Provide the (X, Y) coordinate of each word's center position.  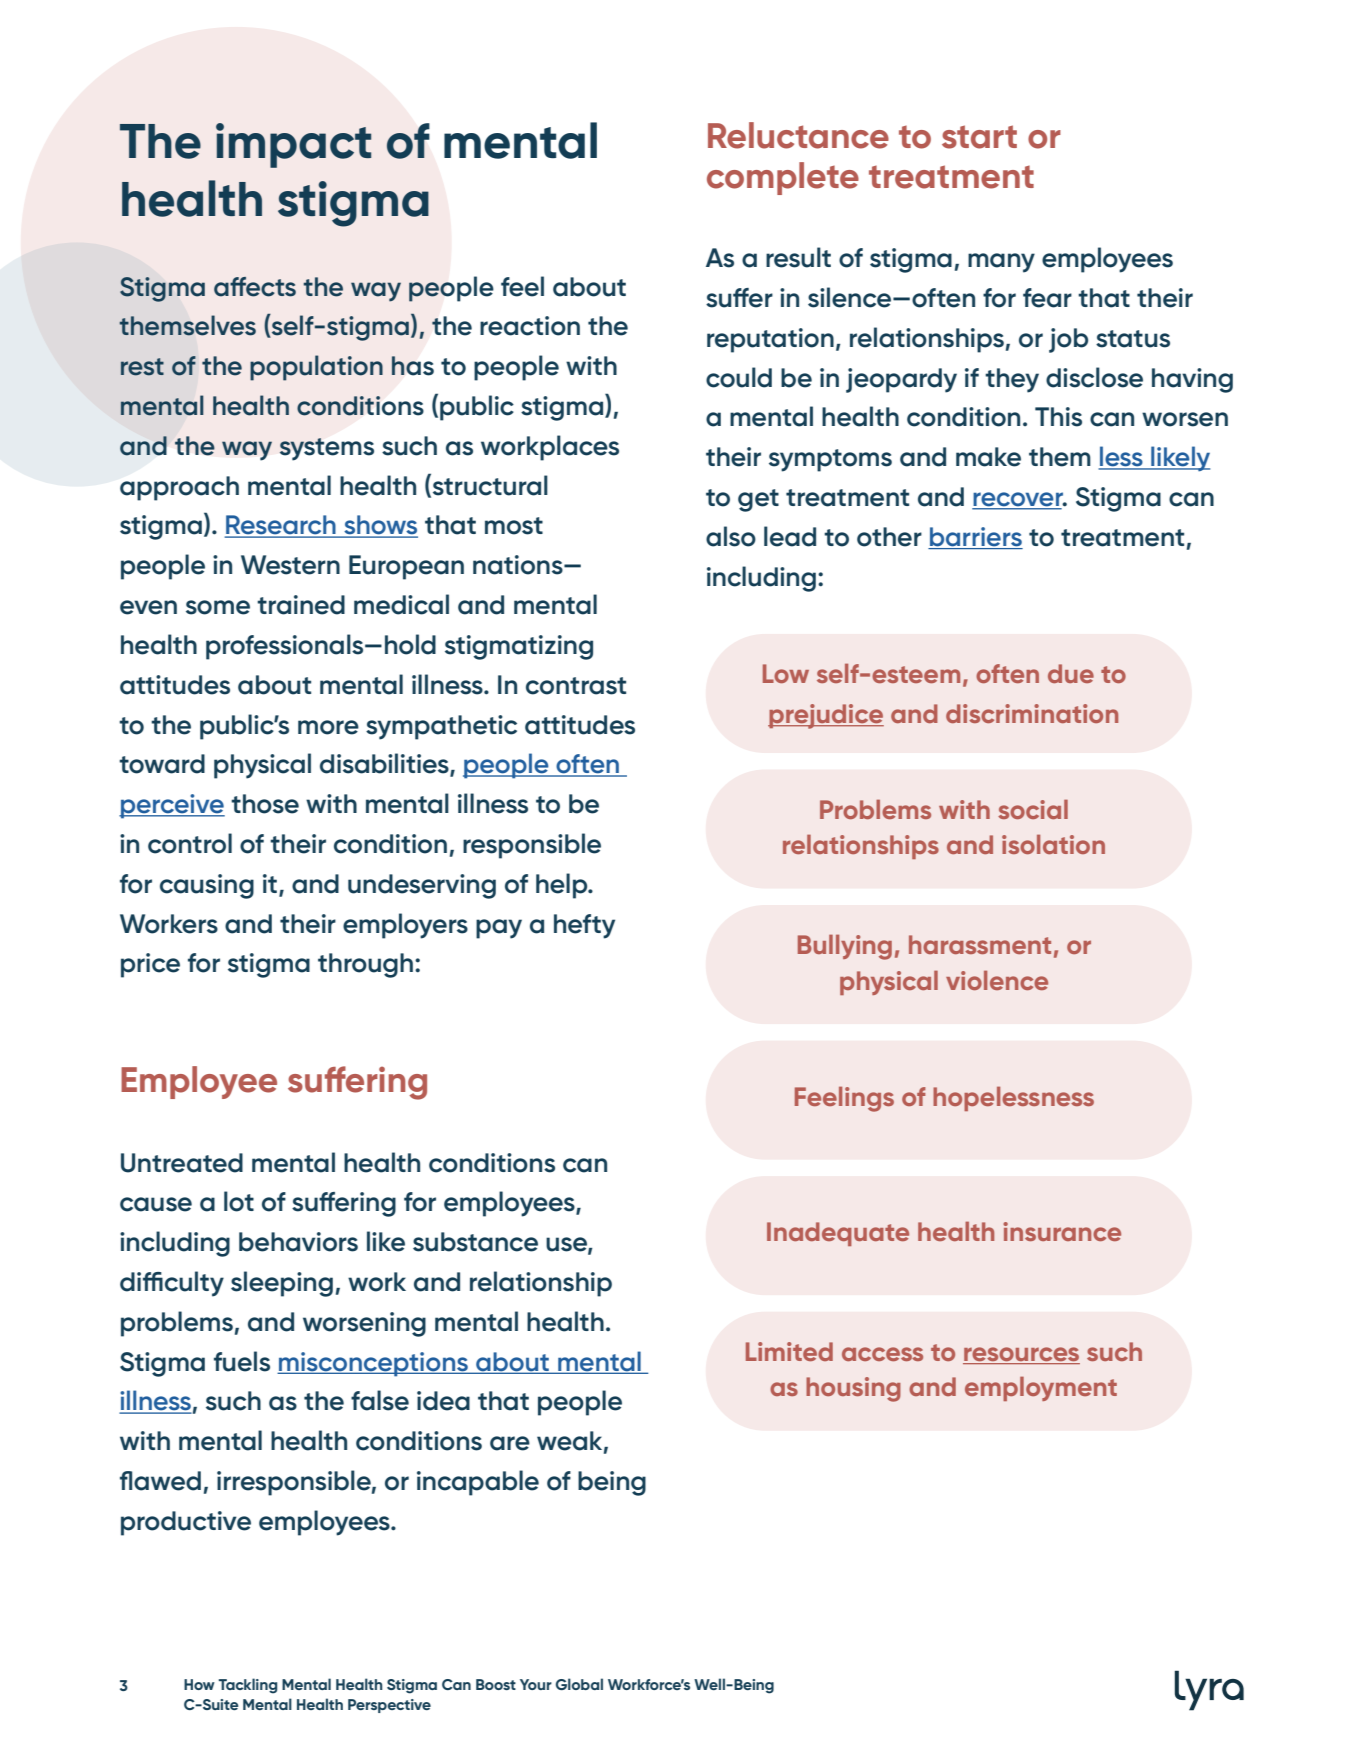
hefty (584, 926)
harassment (980, 944)
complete (783, 178)
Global (579, 1684)
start (979, 137)
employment (1041, 1388)
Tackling (248, 1686)
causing (207, 886)
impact (293, 145)
